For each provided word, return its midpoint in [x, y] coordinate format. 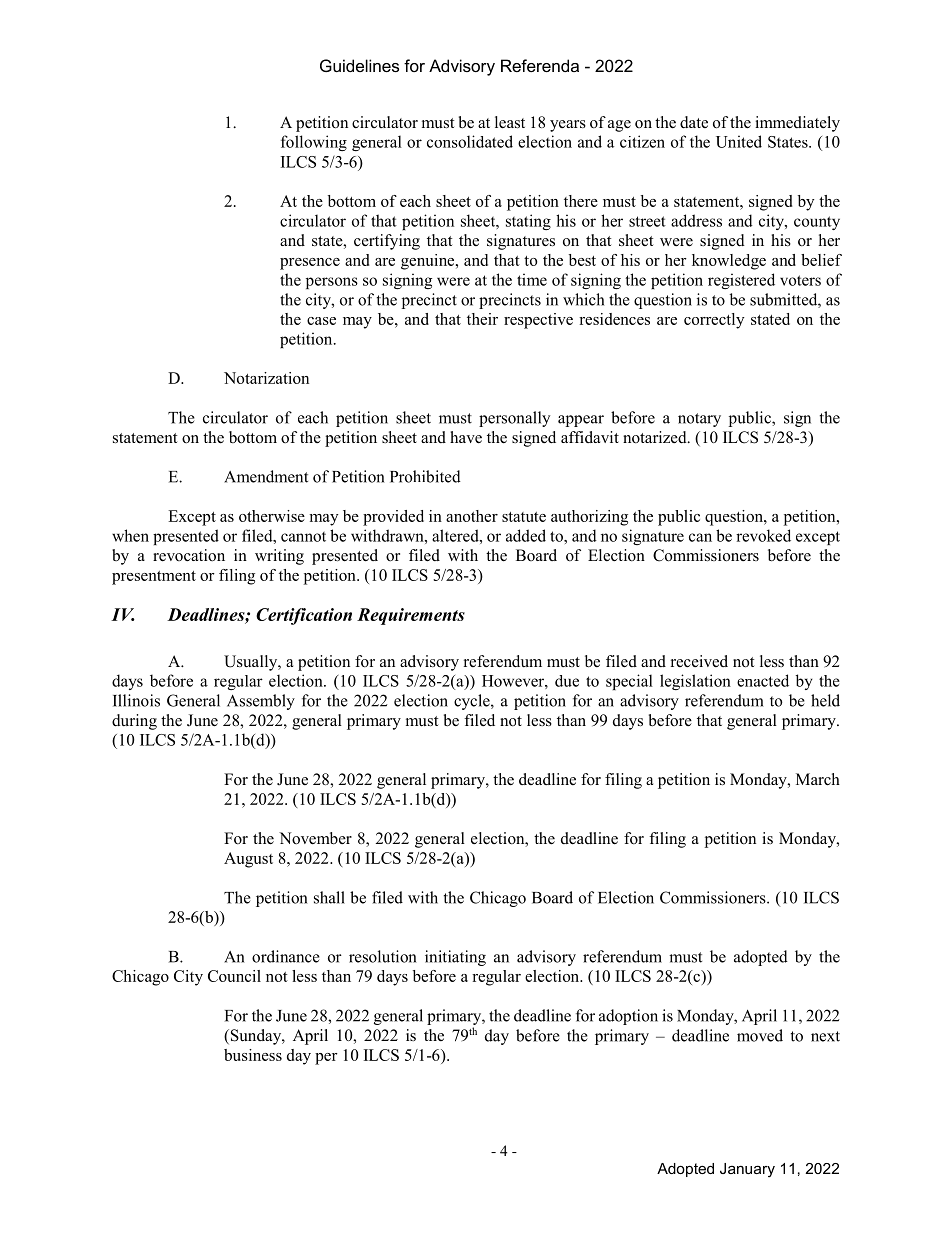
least [510, 122]
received [699, 661]
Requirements [411, 616]
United [739, 141]
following [314, 143]
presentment [154, 578]
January [747, 1170]
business [253, 1055]
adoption [628, 1017]
